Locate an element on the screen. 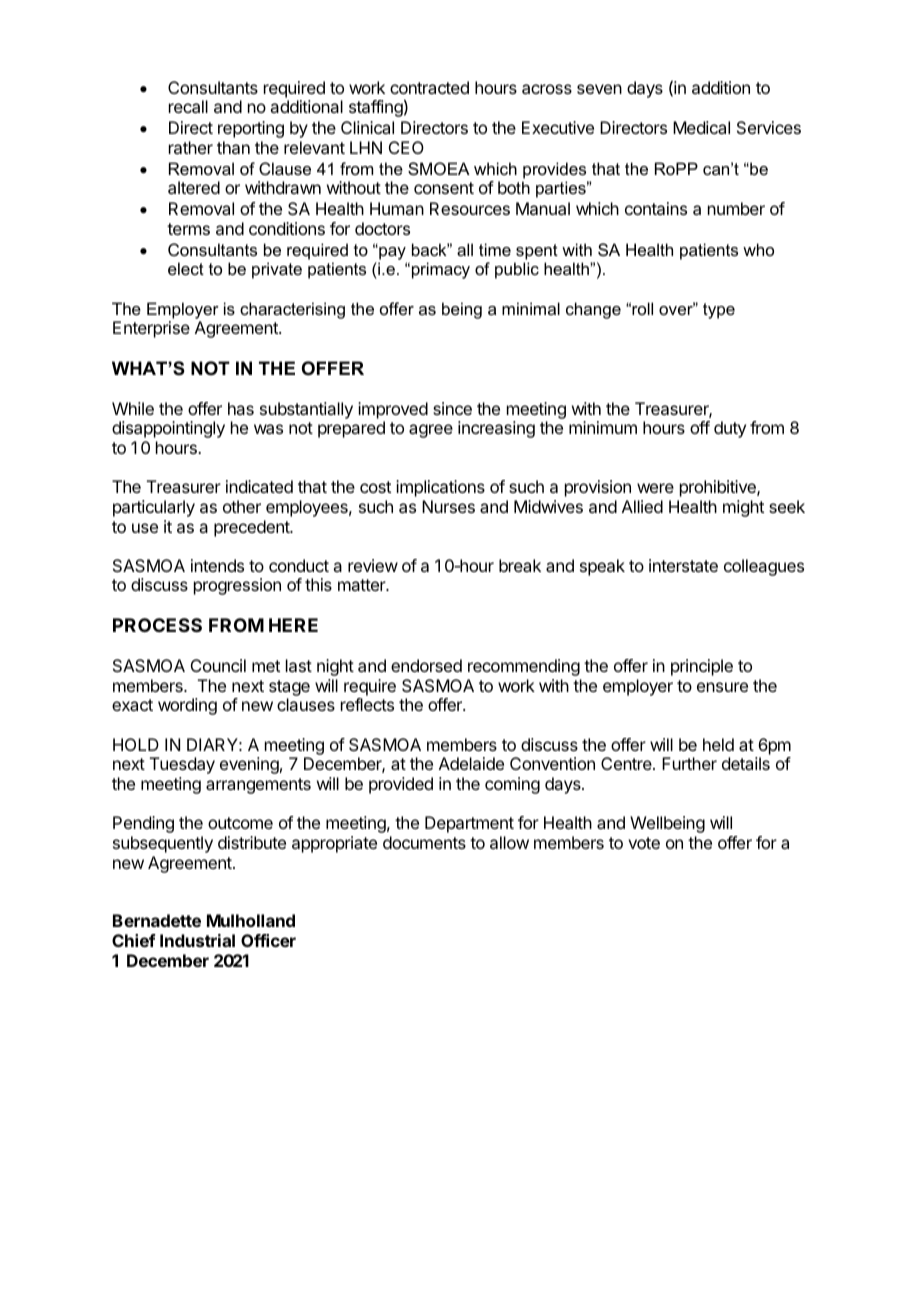 This screenshot has width=924, height=1308. vote is located at coordinates (644, 843).
